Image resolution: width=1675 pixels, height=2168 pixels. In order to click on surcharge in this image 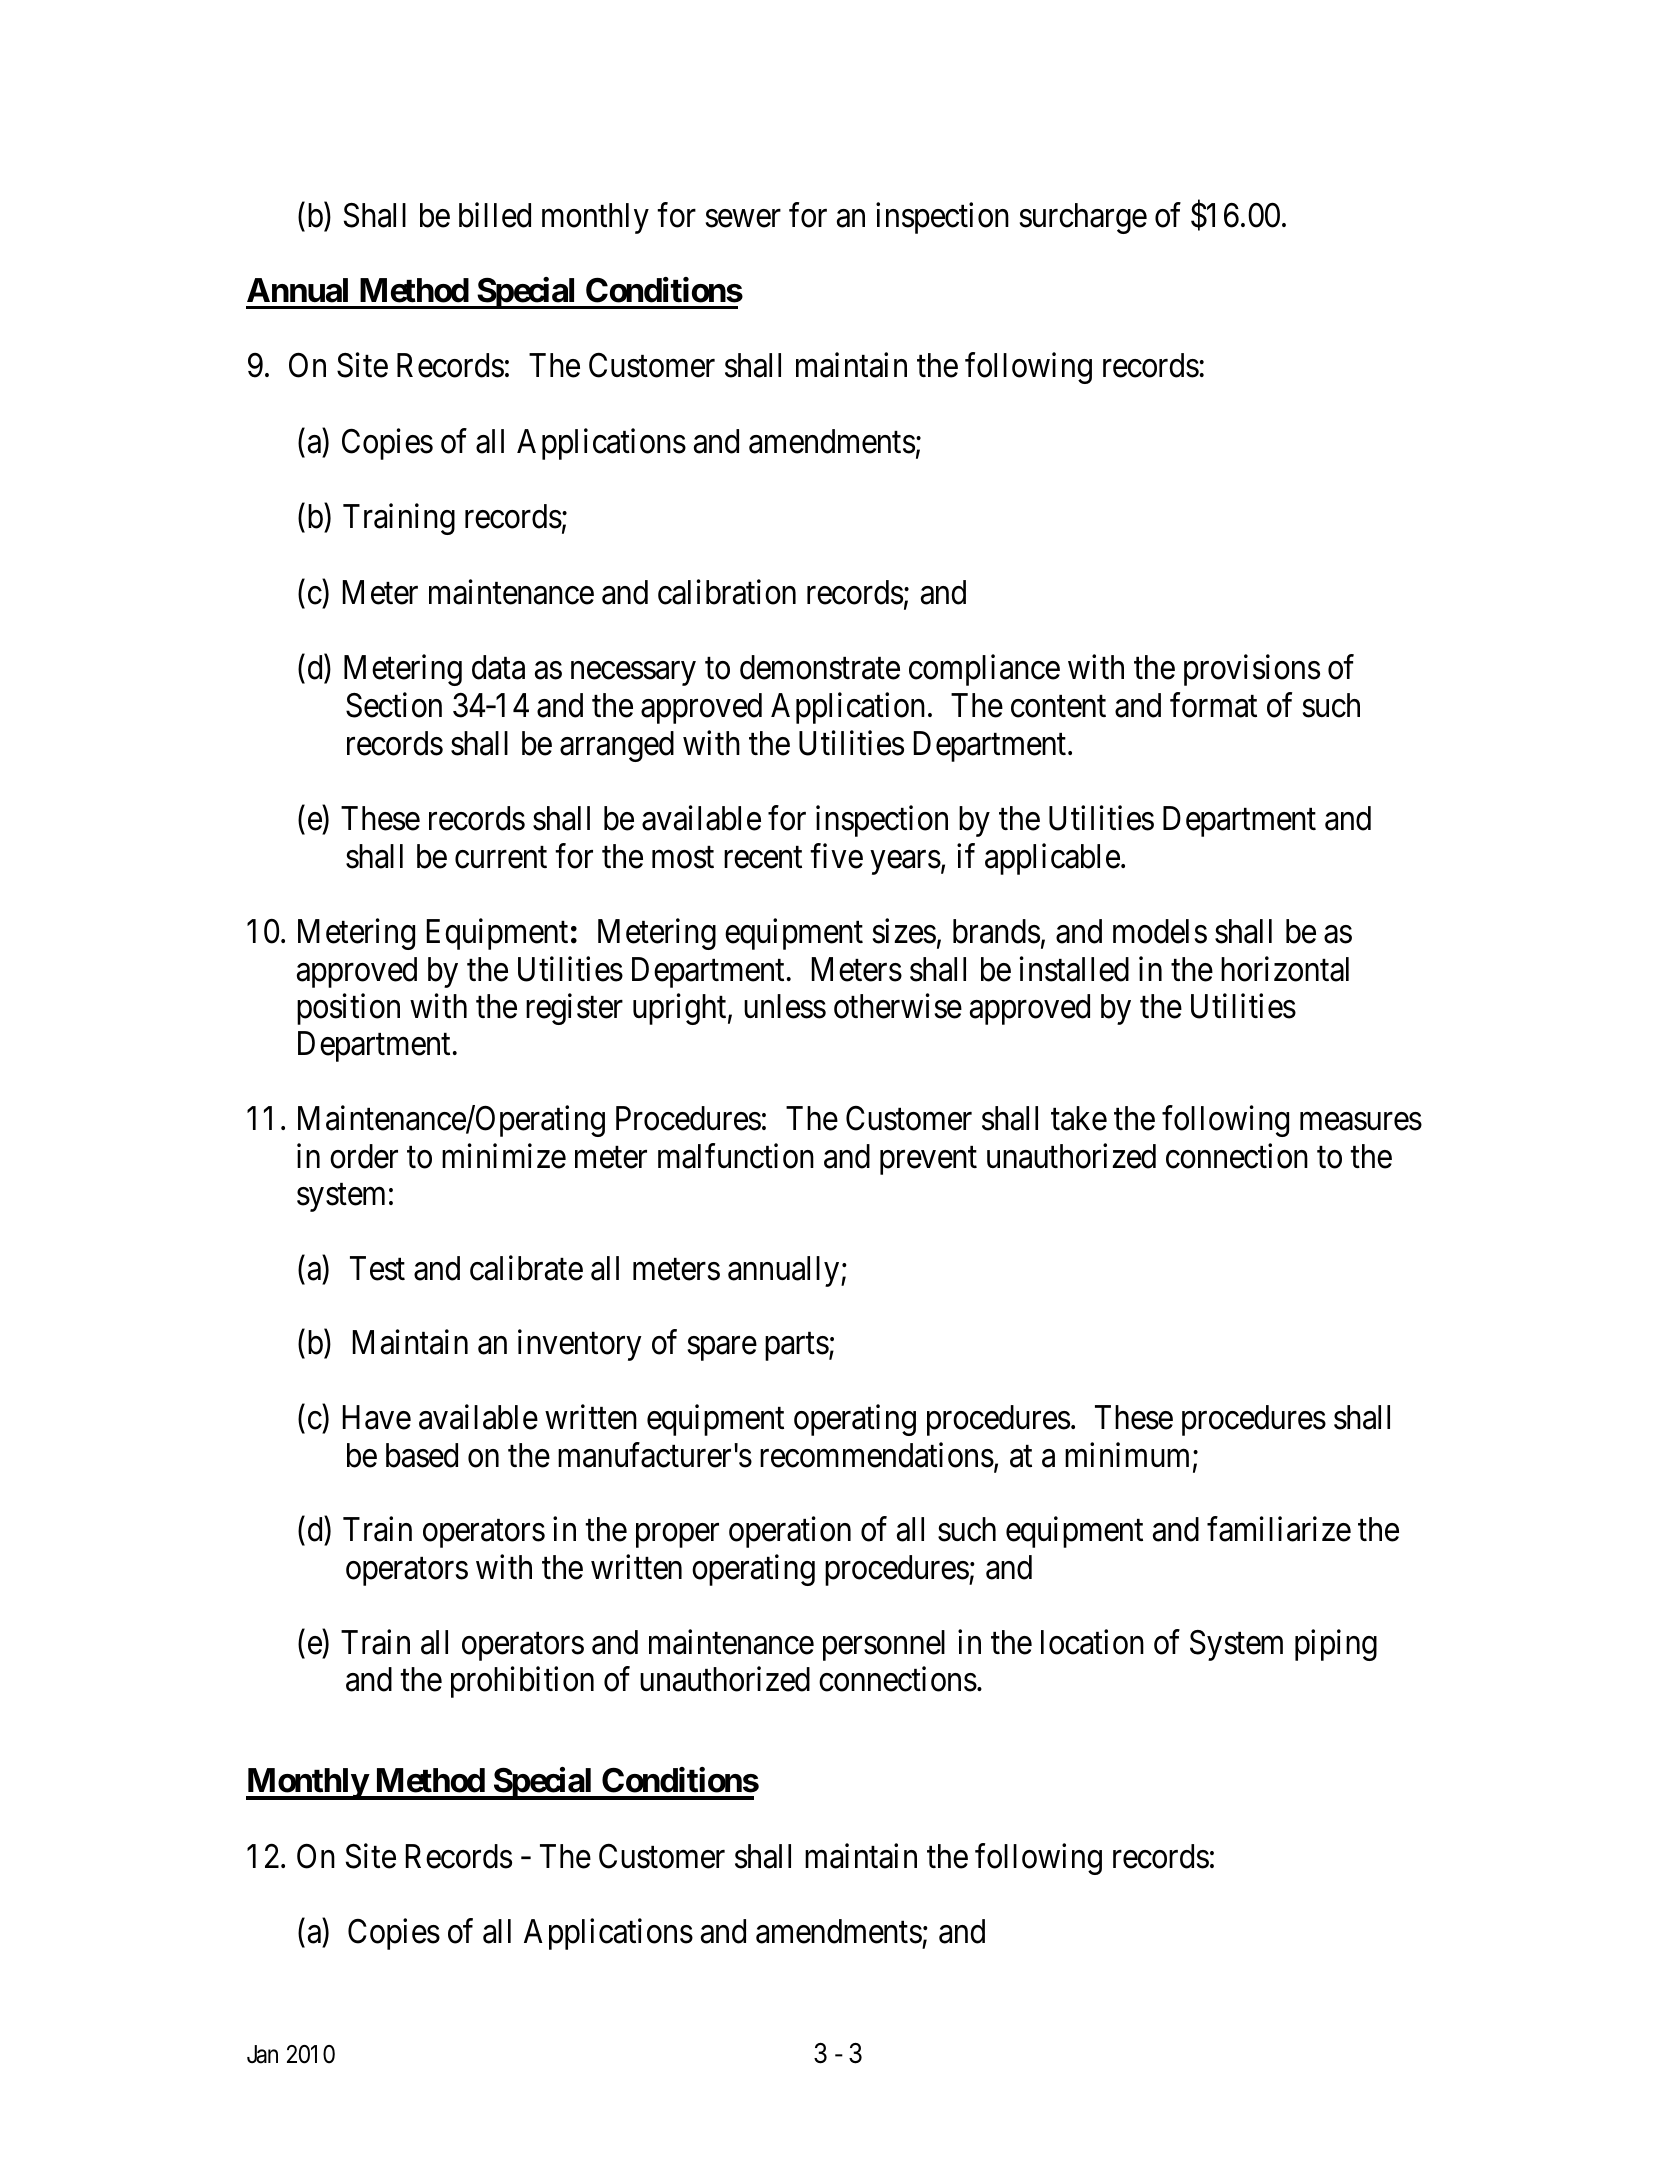, I will do `click(1083, 218)`.
